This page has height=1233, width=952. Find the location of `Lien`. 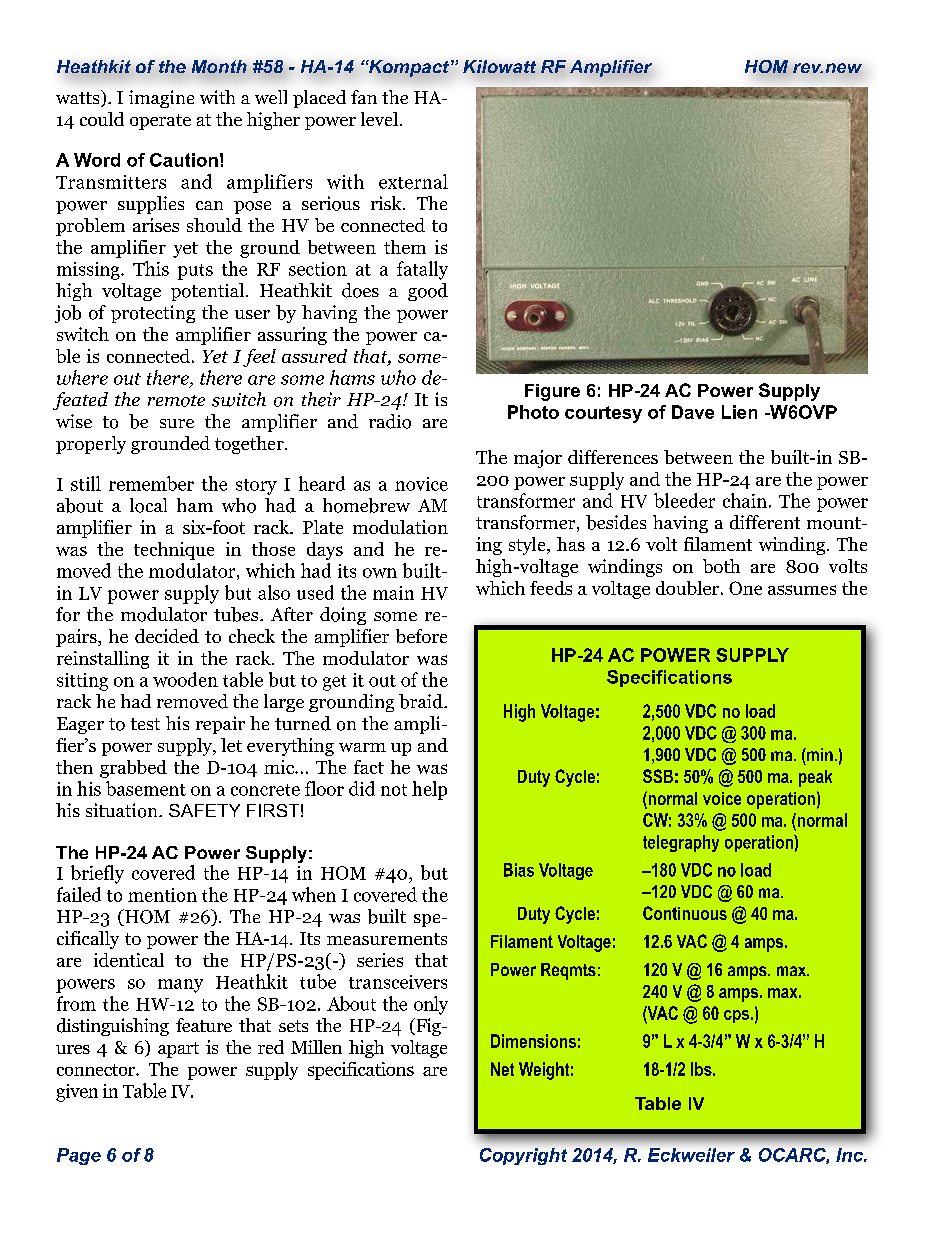

Lien is located at coordinates (739, 412).
